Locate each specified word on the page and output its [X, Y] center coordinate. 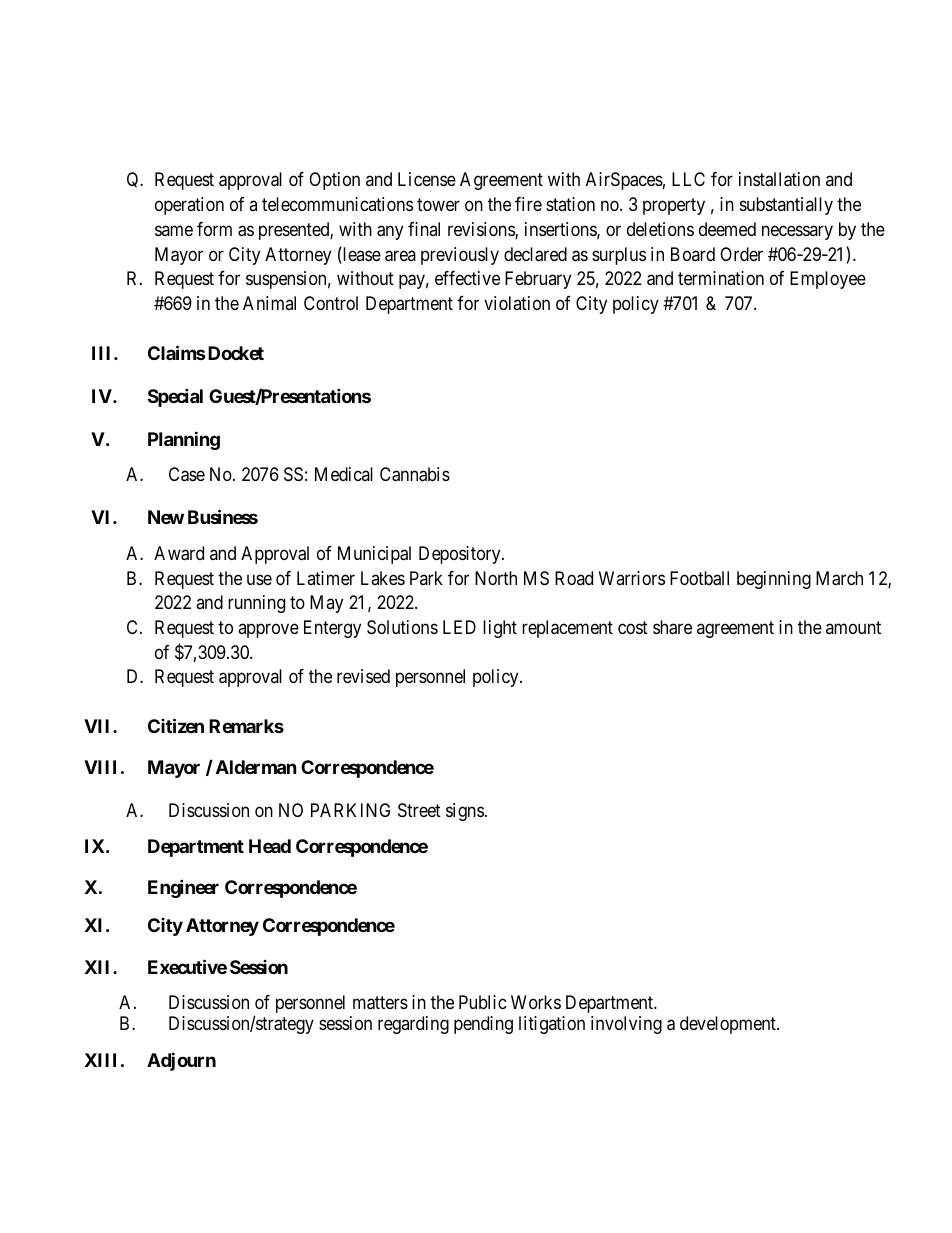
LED [459, 627]
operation [189, 206]
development [729, 1025]
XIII [100, 1060]
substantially [786, 206]
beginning [774, 580]
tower [438, 204]
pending [483, 1025]
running [256, 604]
